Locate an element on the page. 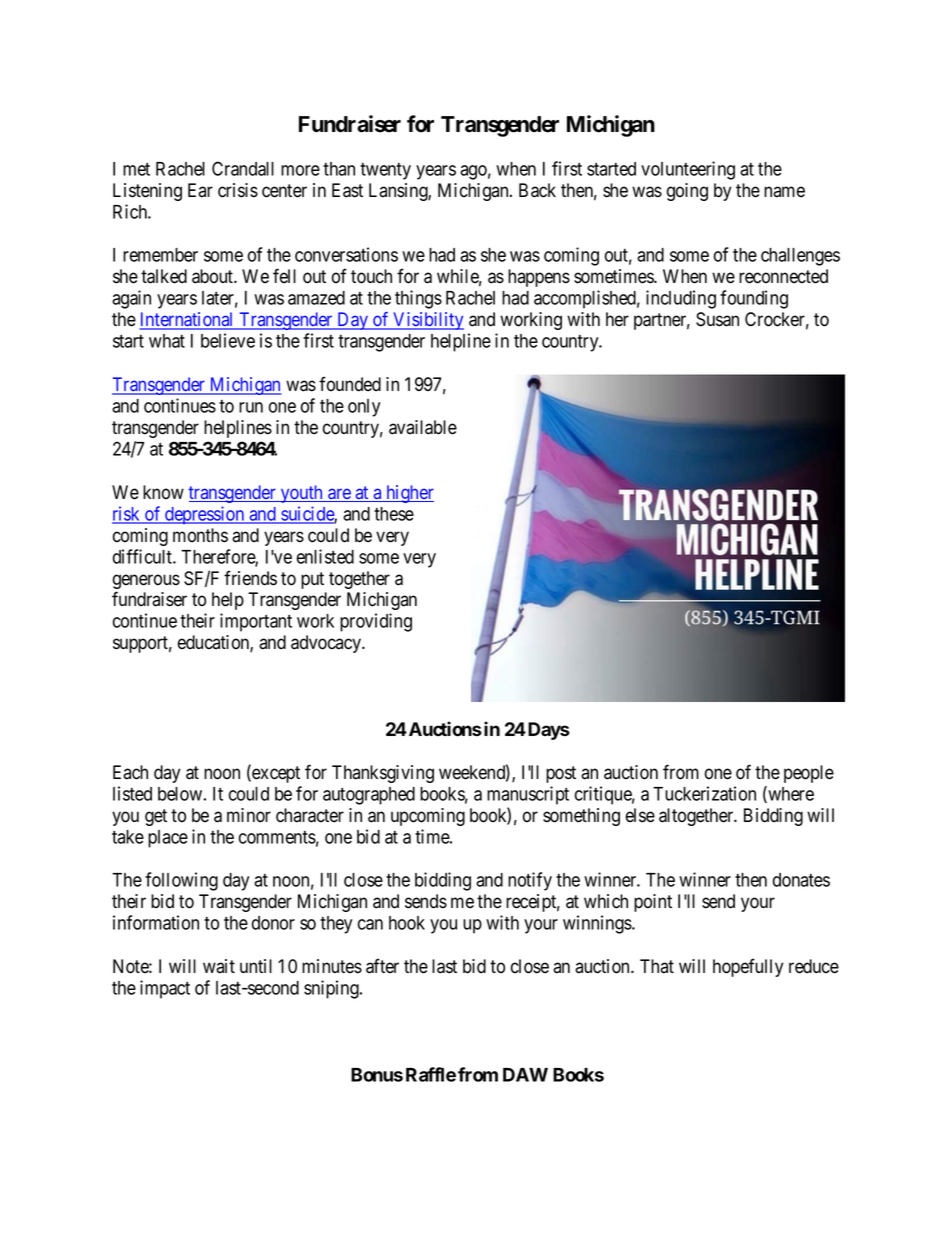  providing is located at coordinates (376, 622).
